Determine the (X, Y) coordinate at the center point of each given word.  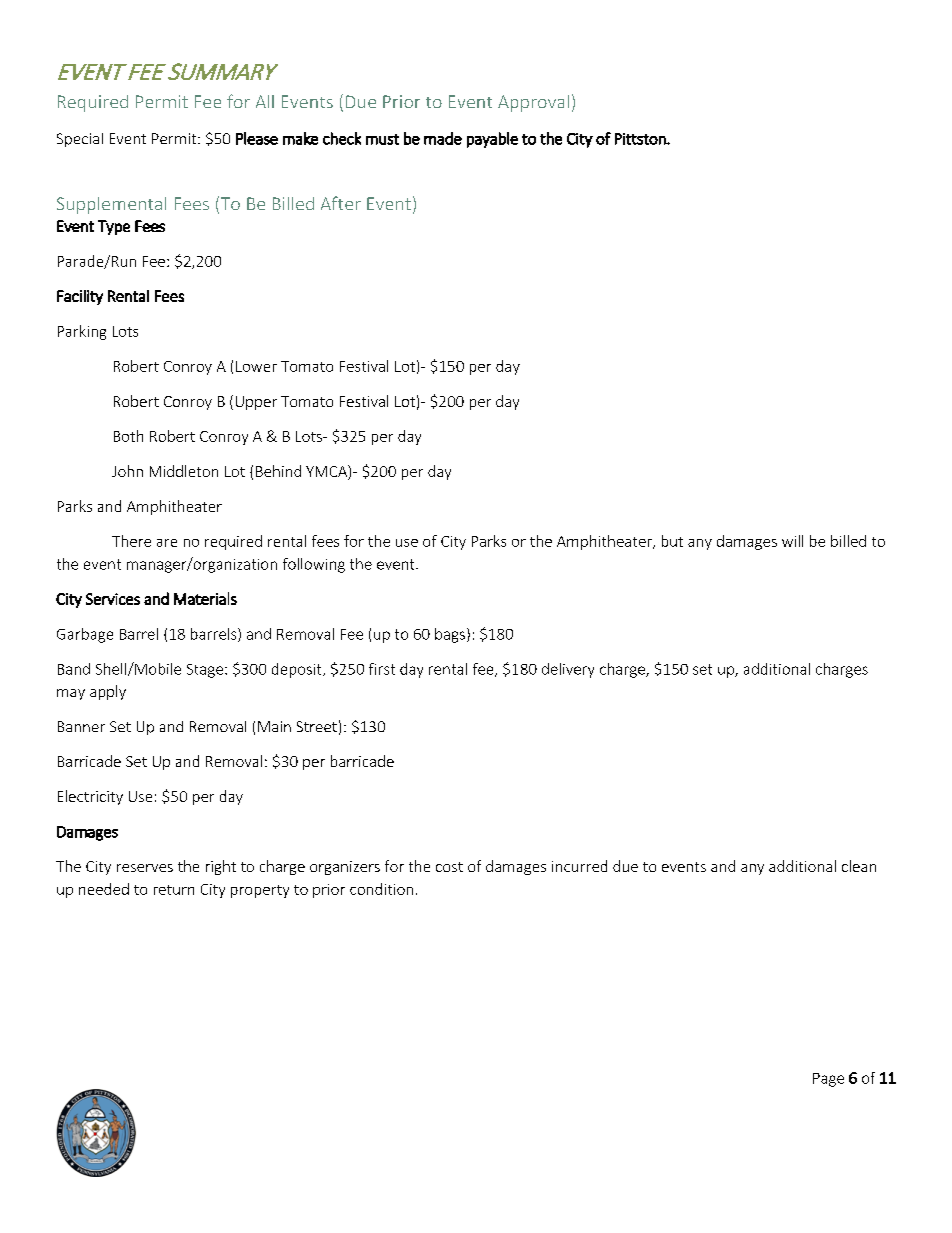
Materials (205, 598)
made (443, 138)
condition (381, 889)
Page (828, 1080)
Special (80, 140)
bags (450, 635)
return (174, 890)
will (792, 541)
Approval (533, 103)
